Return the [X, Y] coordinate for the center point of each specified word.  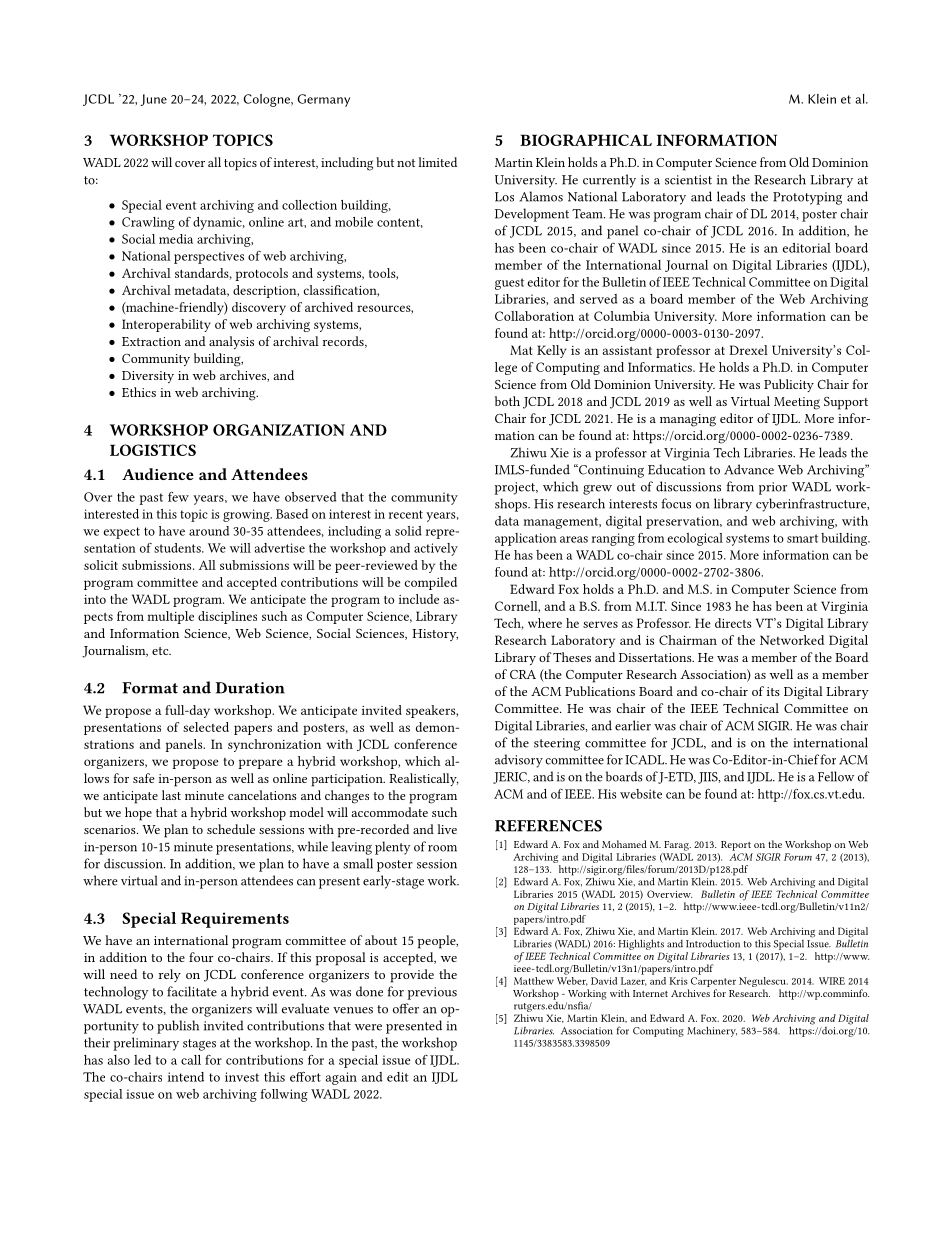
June [154, 100]
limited [437, 162]
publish [178, 1027]
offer [406, 1008]
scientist [688, 180]
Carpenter [713, 982]
